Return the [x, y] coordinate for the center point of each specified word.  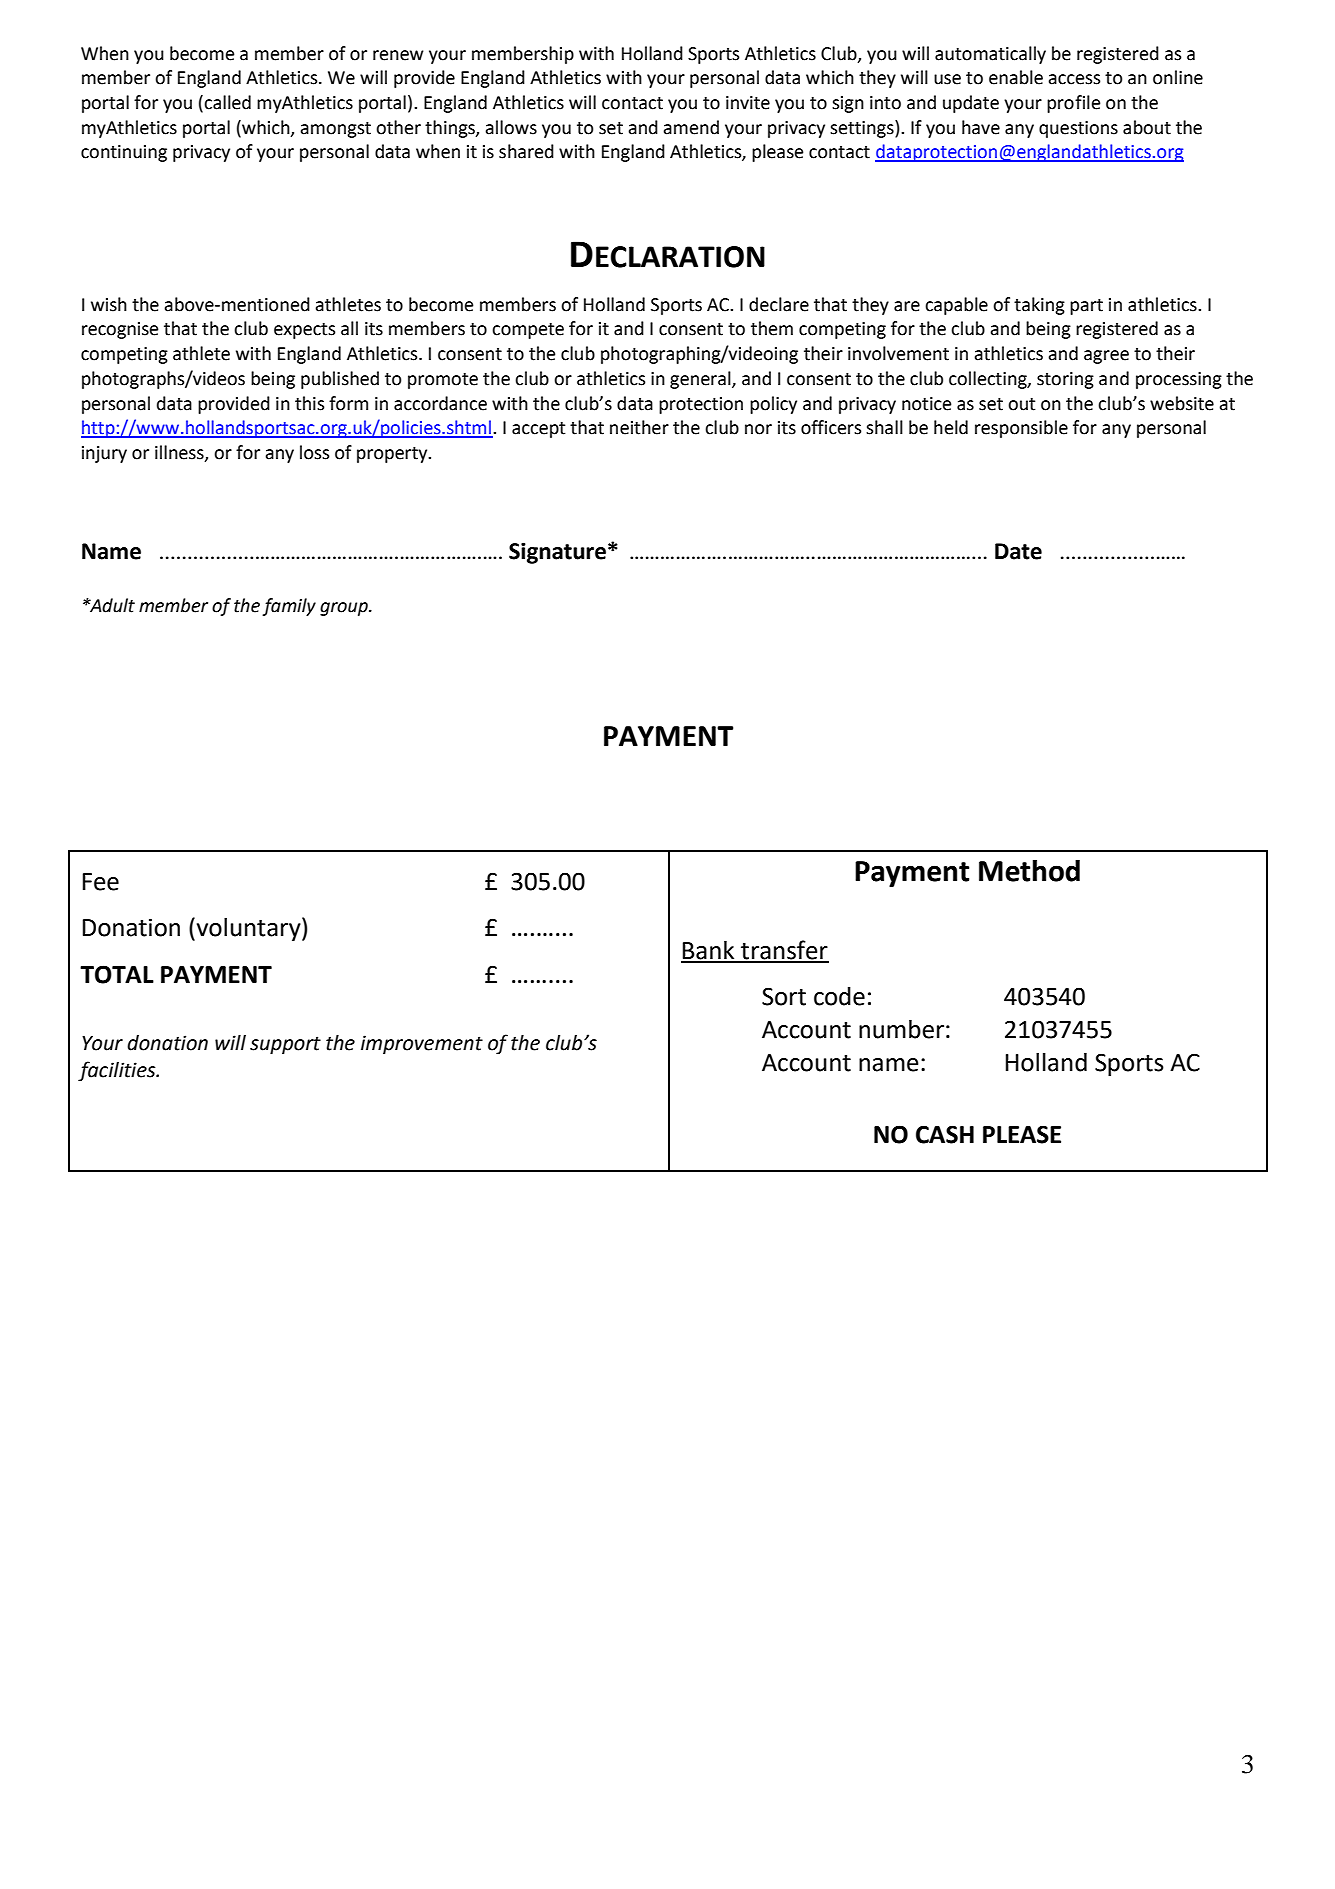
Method [1029, 871]
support [285, 1045]
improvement [422, 1044]
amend [691, 127]
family [289, 607]
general [701, 380]
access [1074, 79]
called [227, 102]
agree [1106, 357]
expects [304, 331]
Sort [784, 996]
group [345, 609]
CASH [945, 1134]
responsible [1021, 429]
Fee [100, 882]
